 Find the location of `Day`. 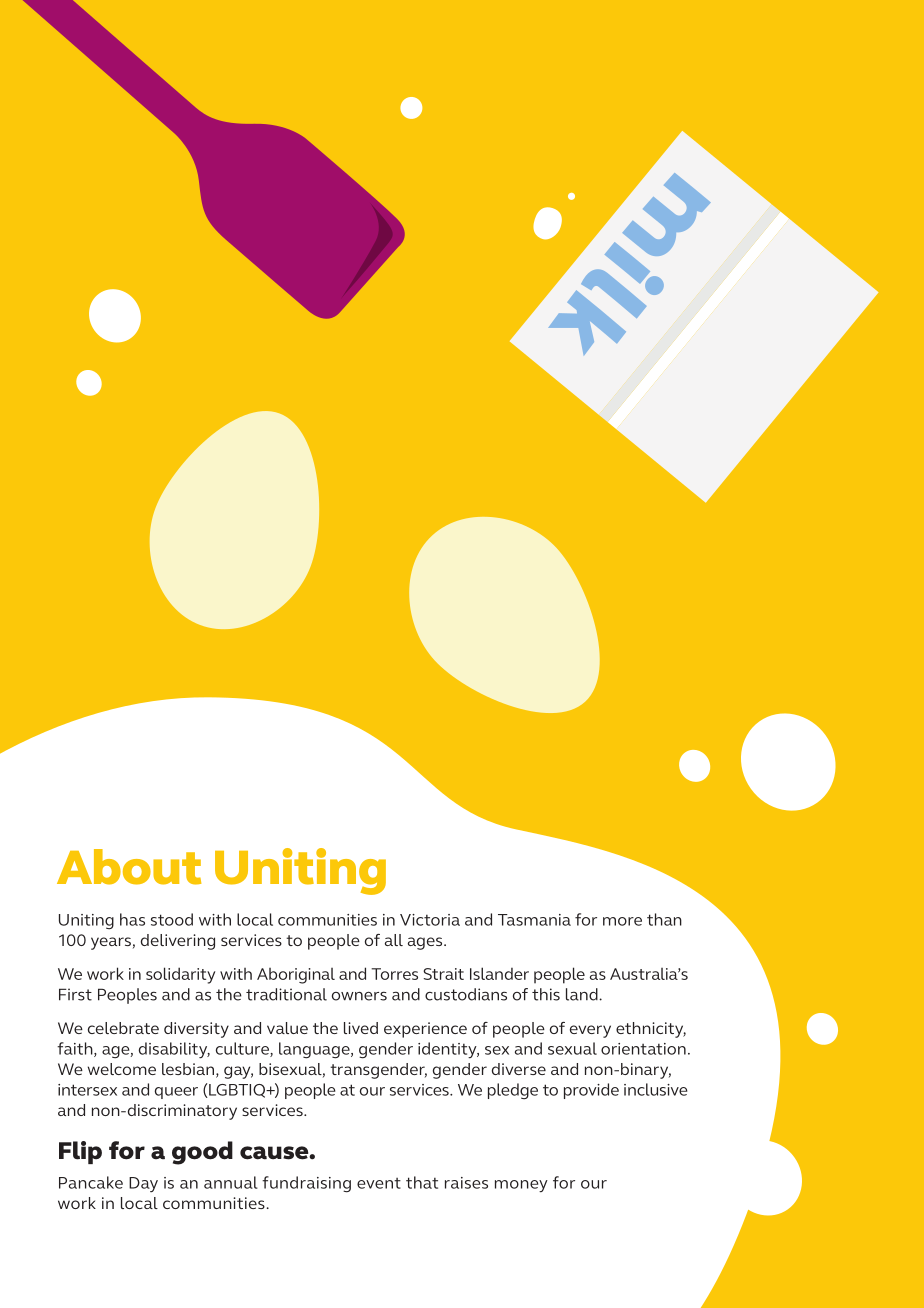

Day is located at coordinates (143, 1184).
